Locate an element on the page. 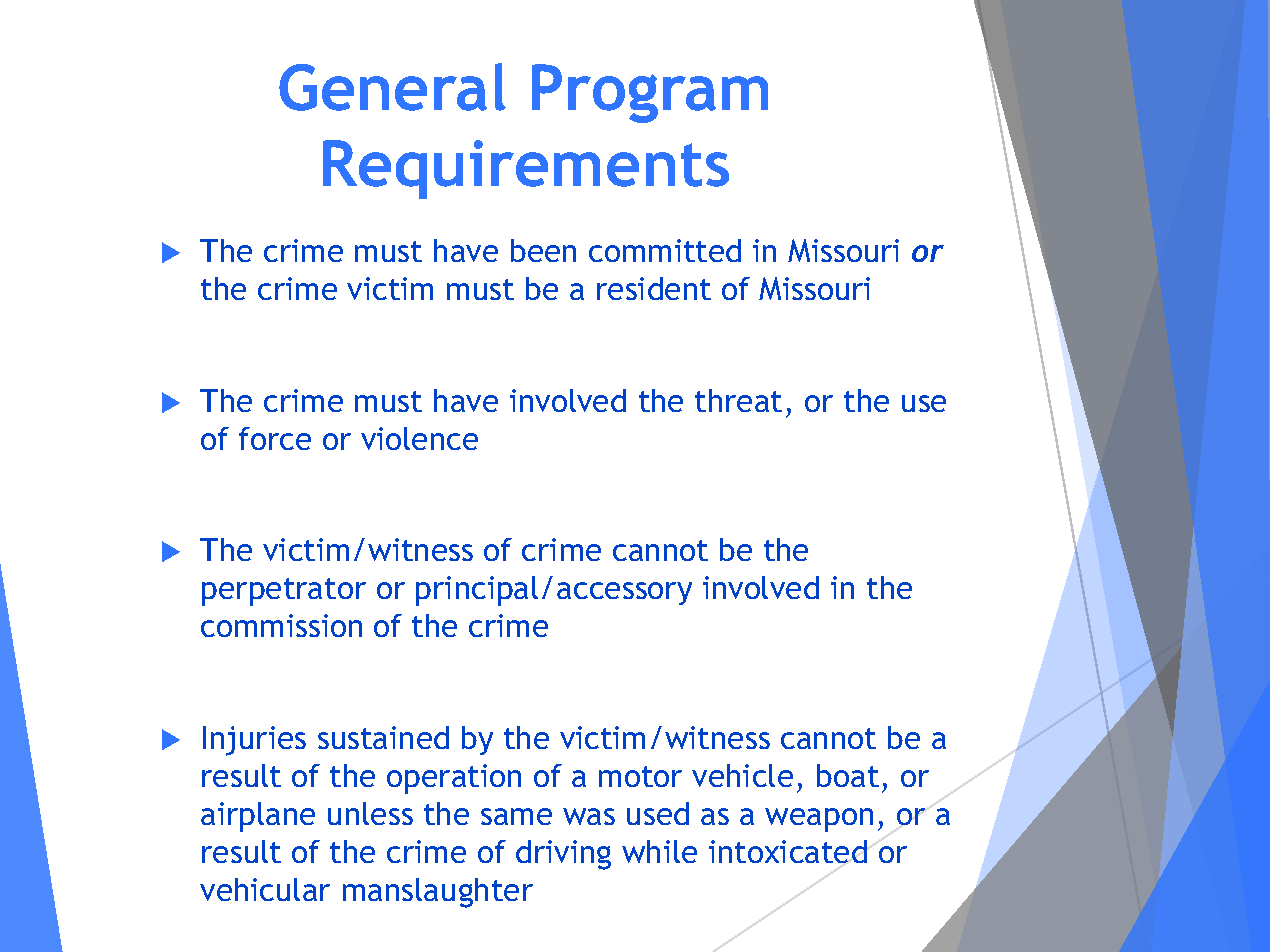 This image has width=1270, height=952. threat is located at coordinates (738, 400).
